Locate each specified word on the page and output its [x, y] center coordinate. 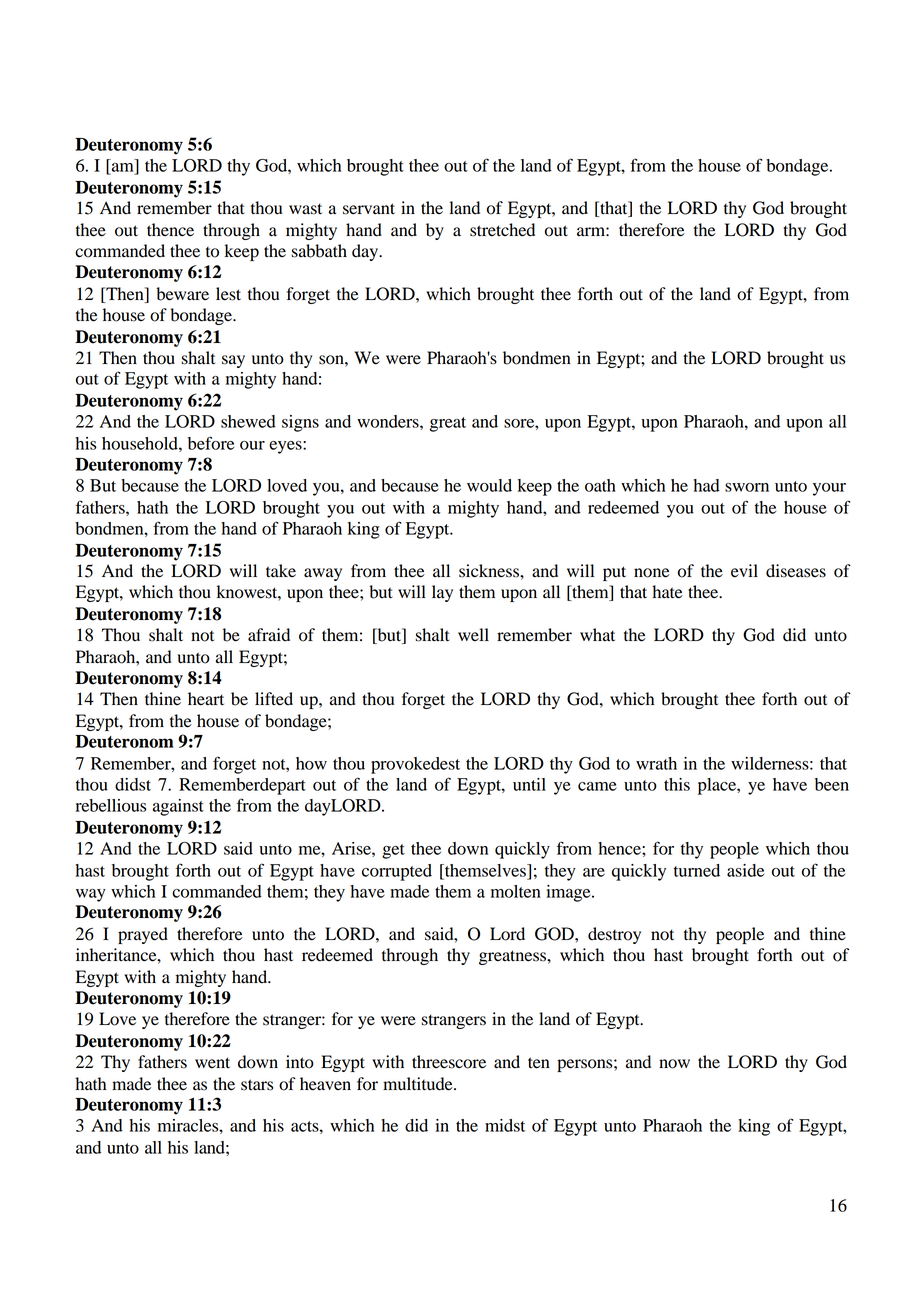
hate [667, 592]
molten [516, 891]
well [473, 635]
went [212, 1063]
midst [505, 1125]
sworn [747, 487]
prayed [143, 935]
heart [206, 699]
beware [182, 294]
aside [745, 870]
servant [369, 209]
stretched [502, 230]
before [211, 443]
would [489, 485]
